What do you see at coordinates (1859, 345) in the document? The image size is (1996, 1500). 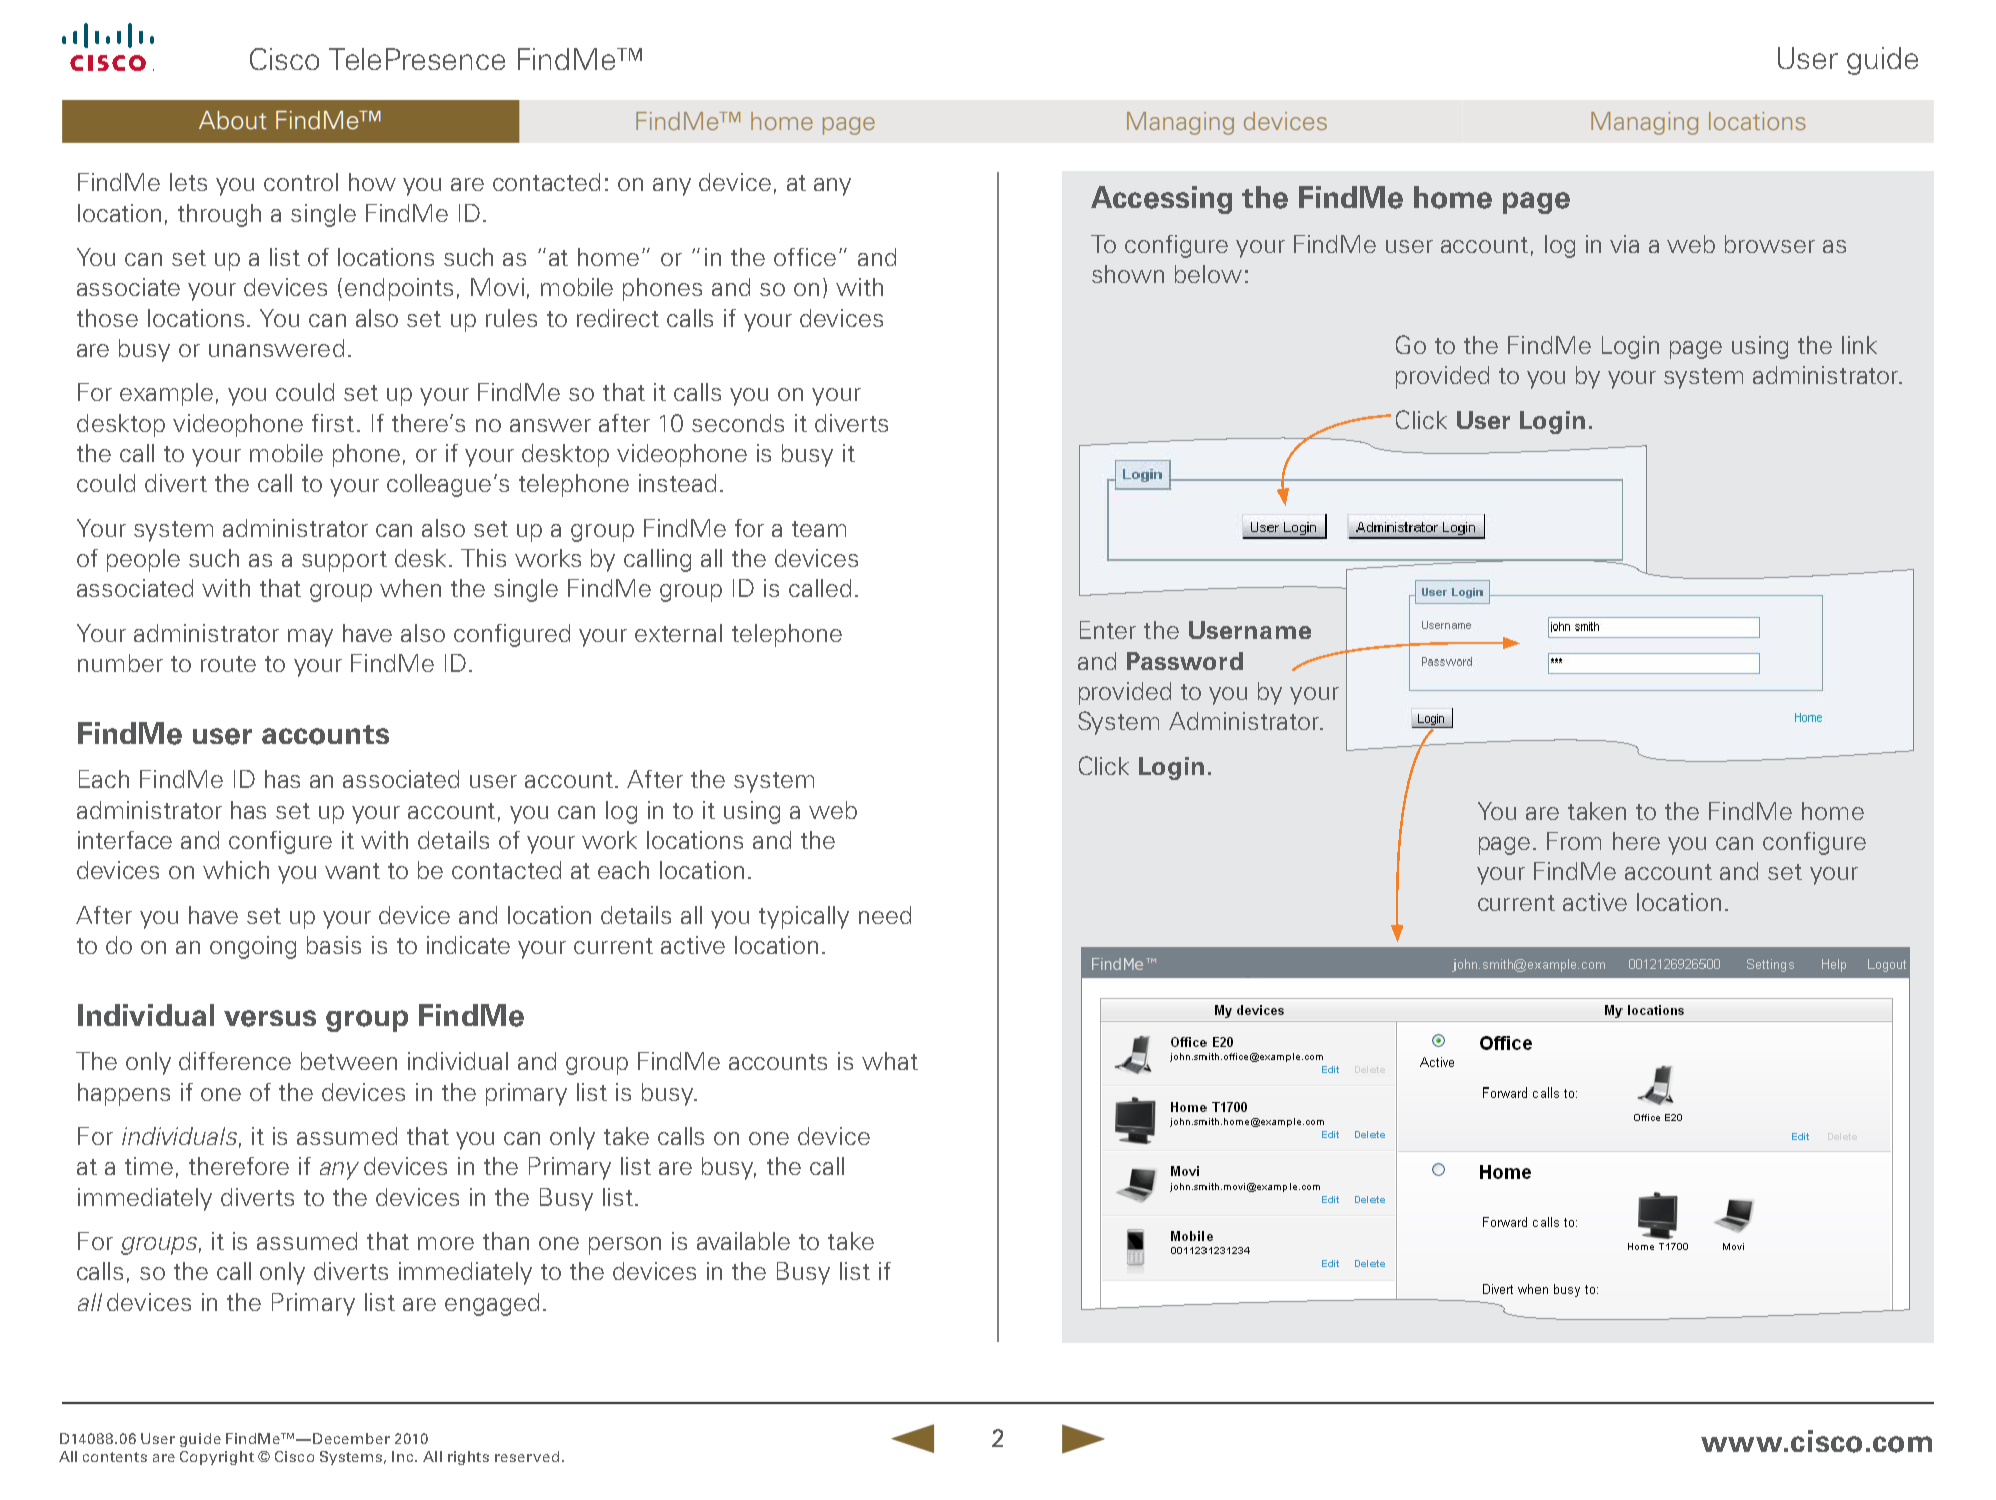 I see `link` at bounding box center [1859, 345].
